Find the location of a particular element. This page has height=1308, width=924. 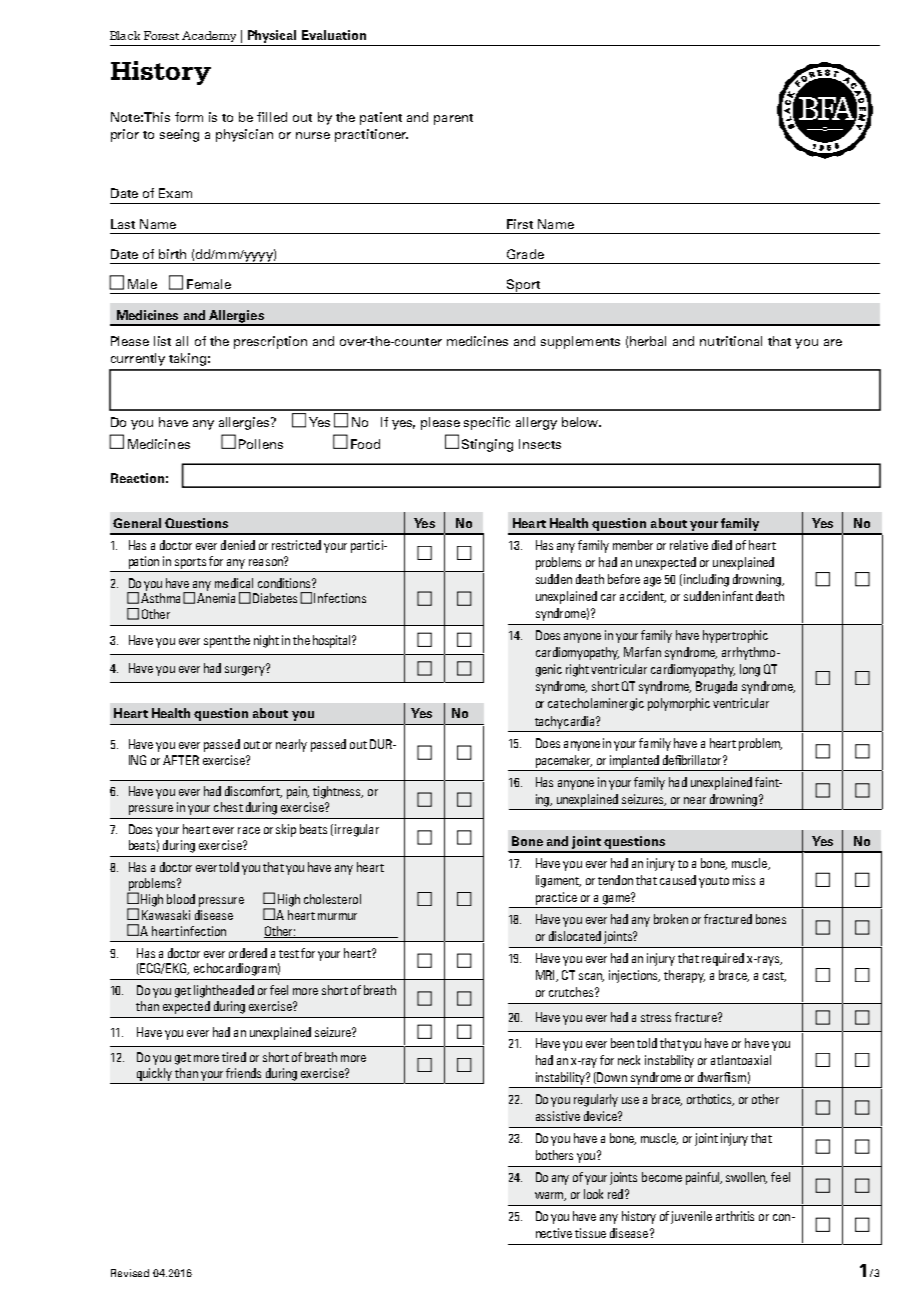

relative is located at coordinates (689, 545).
